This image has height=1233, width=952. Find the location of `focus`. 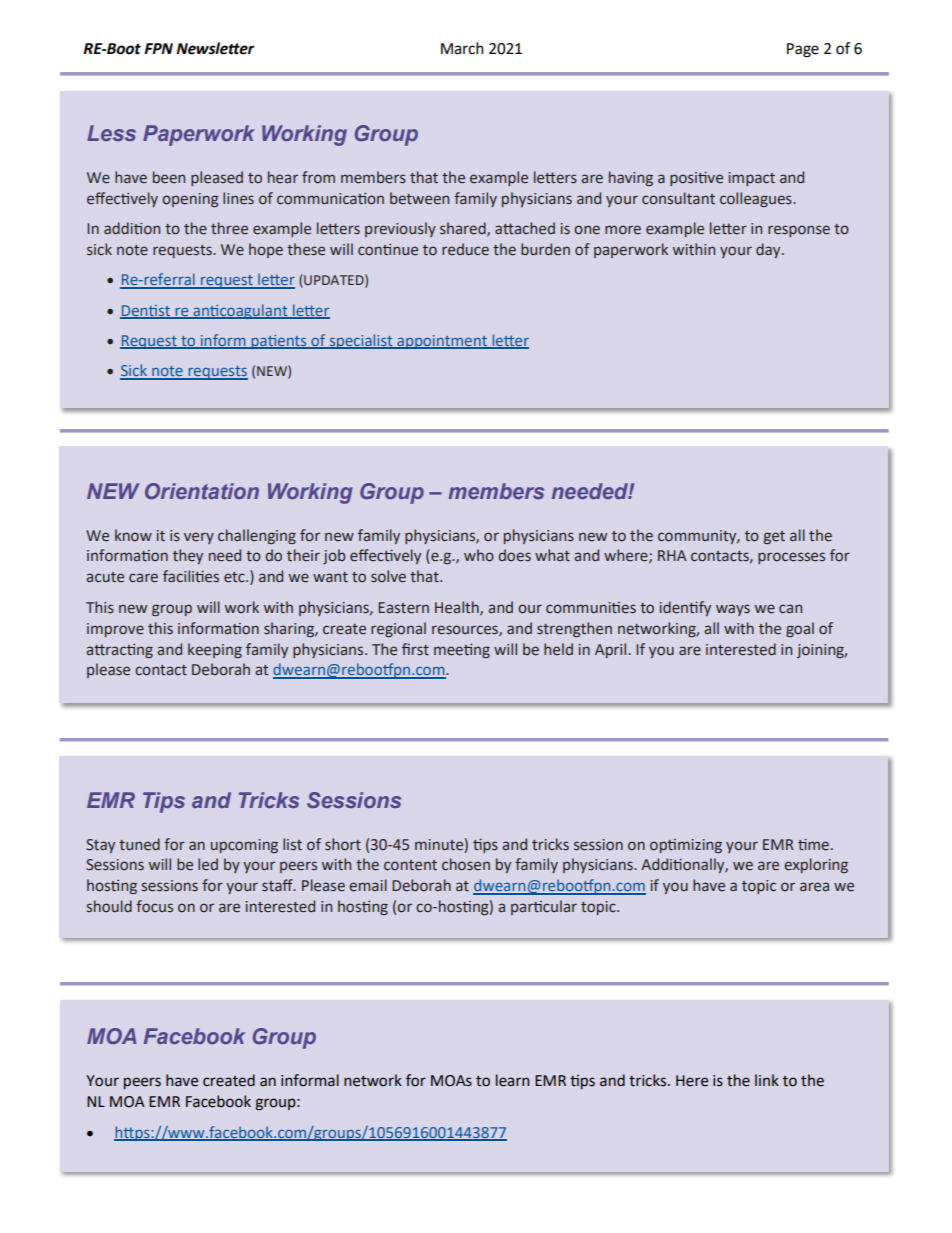

focus is located at coordinates (154, 906).
